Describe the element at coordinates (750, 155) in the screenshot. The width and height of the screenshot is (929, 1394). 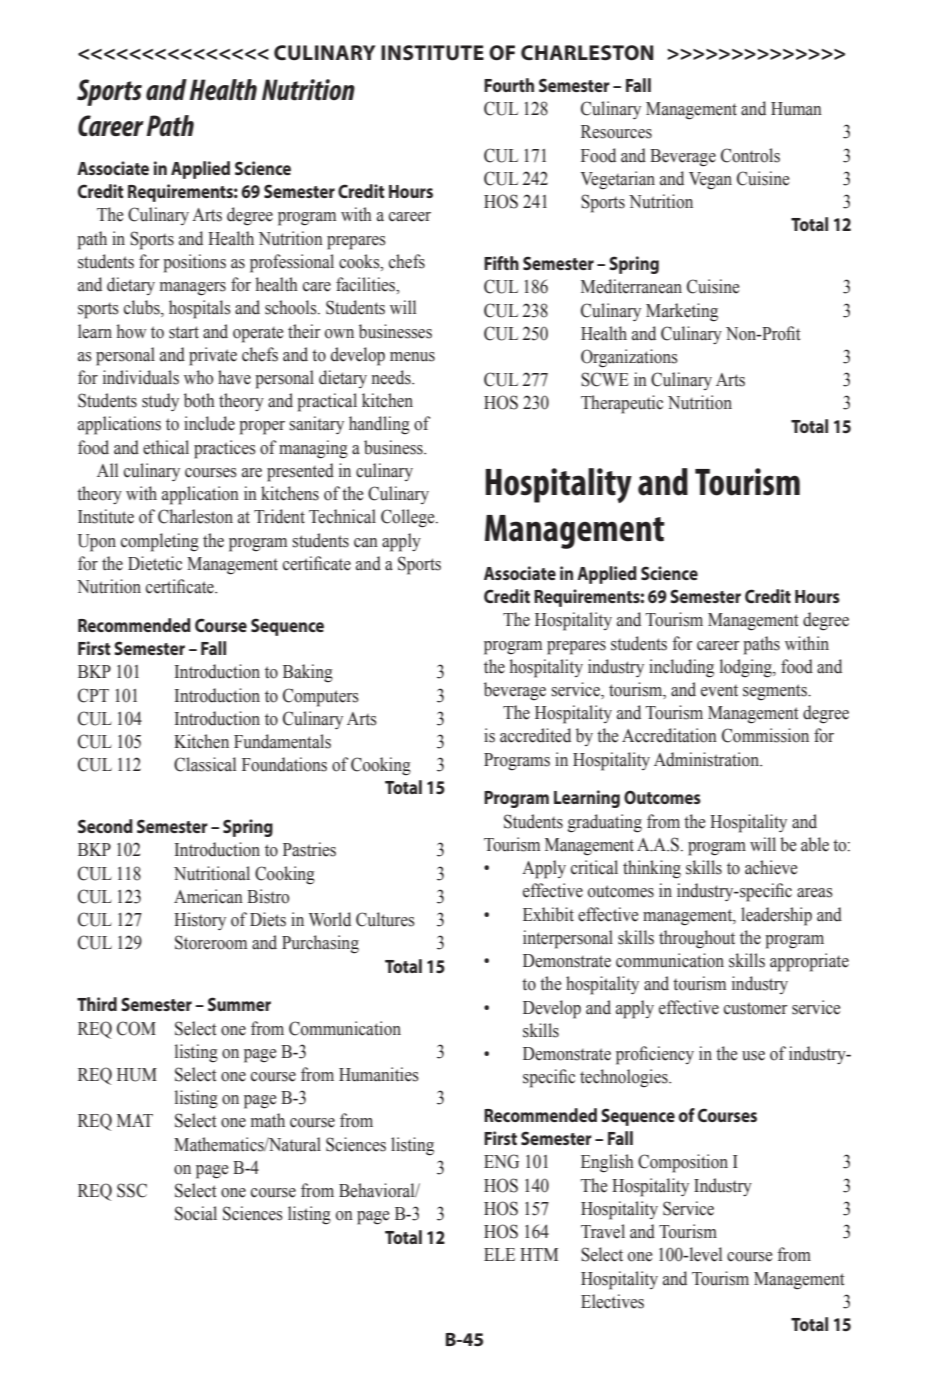
I see `Controls` at that location.
